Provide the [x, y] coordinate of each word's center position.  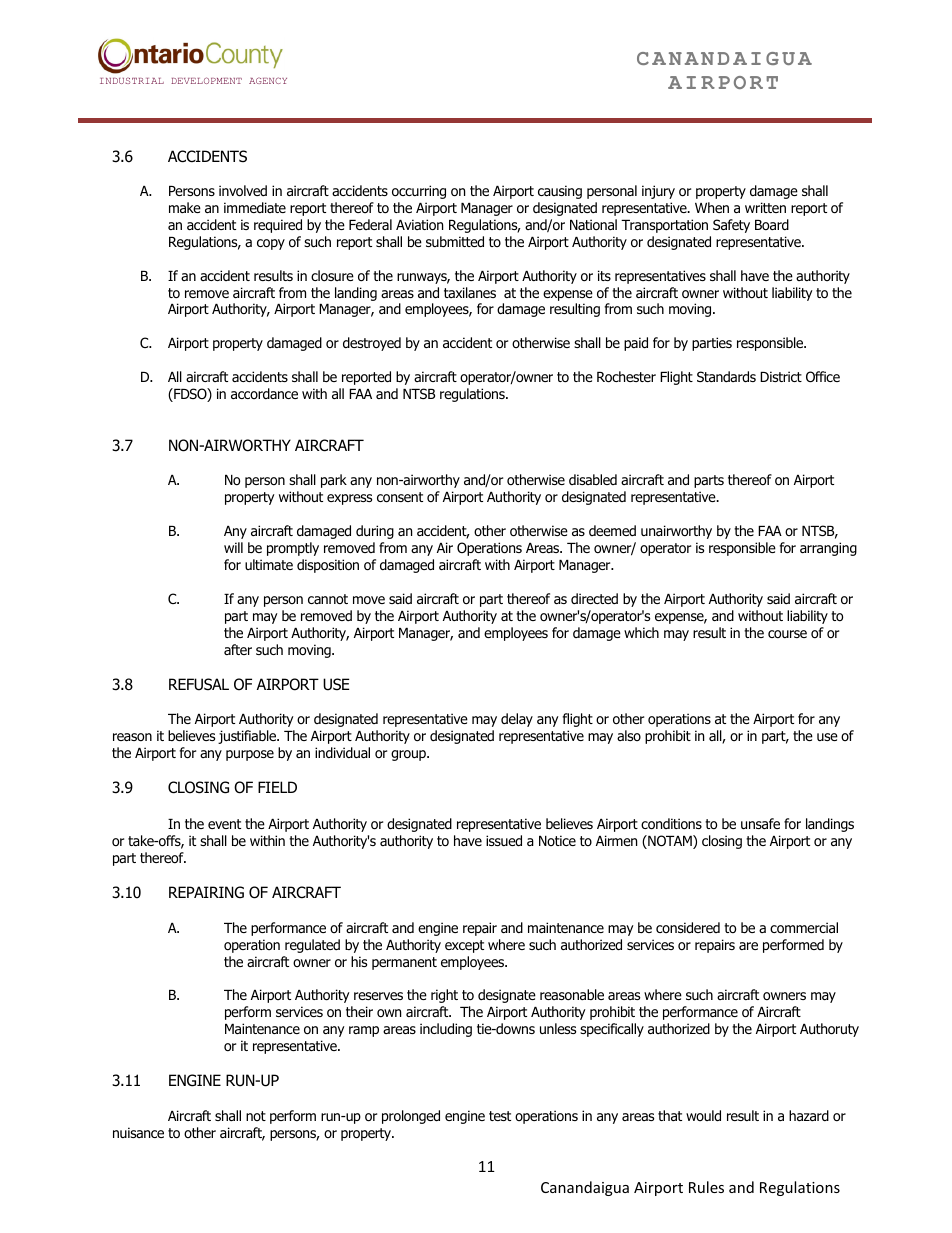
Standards [726, 377]
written [765, 207]
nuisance [138, 1132]
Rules [706, 1187]
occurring [419, 192]
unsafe [760, 823]
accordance [264, 393]
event [224, 824]
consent [400, 497]
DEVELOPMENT [206, 80]
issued [504, 841]
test [500, 1116]
